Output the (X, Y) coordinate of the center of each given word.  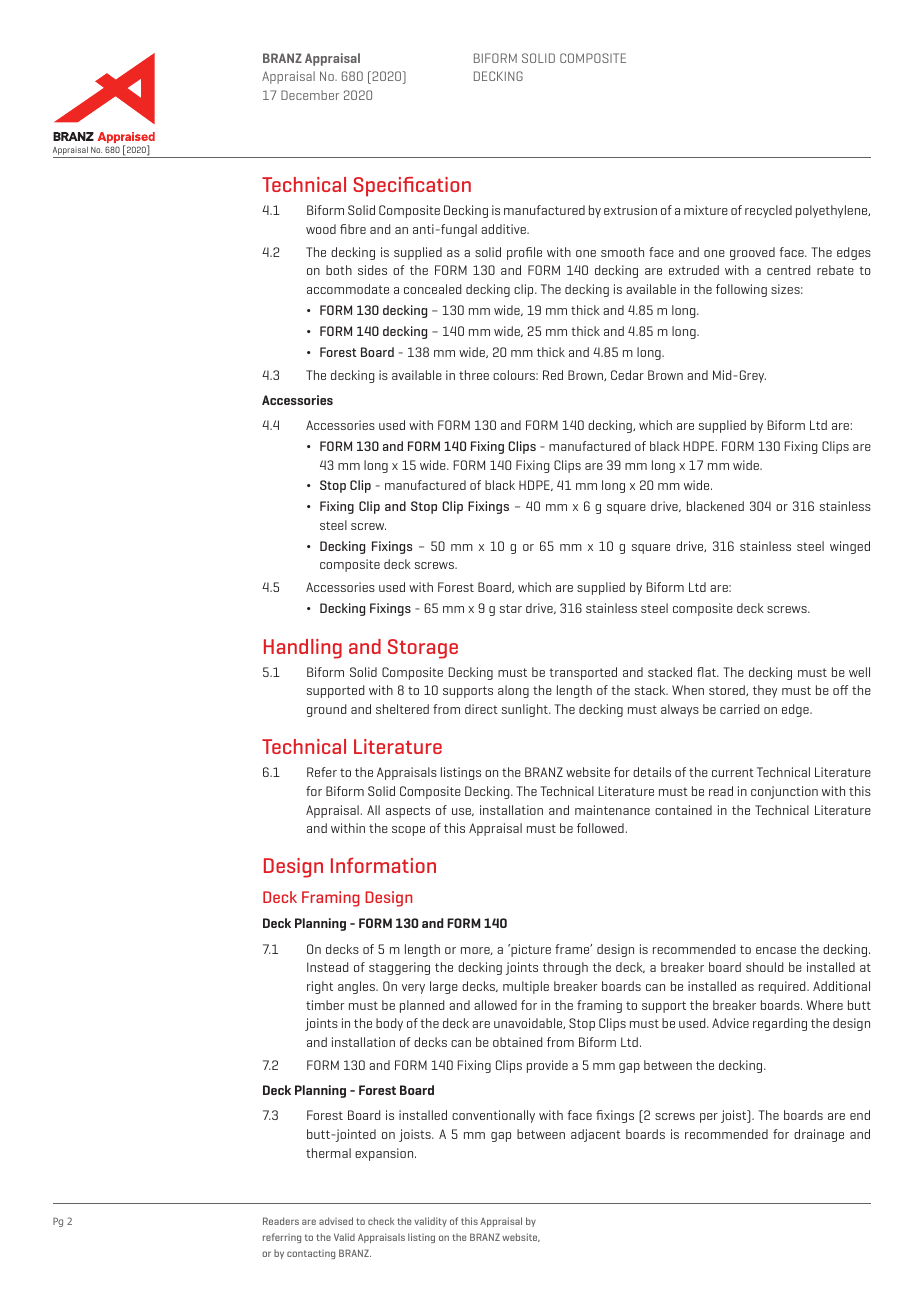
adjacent (596, 1135)
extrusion (630, 210)
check (381, 1221)
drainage (819, 1135)
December (310, 95)
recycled (768, 211)
